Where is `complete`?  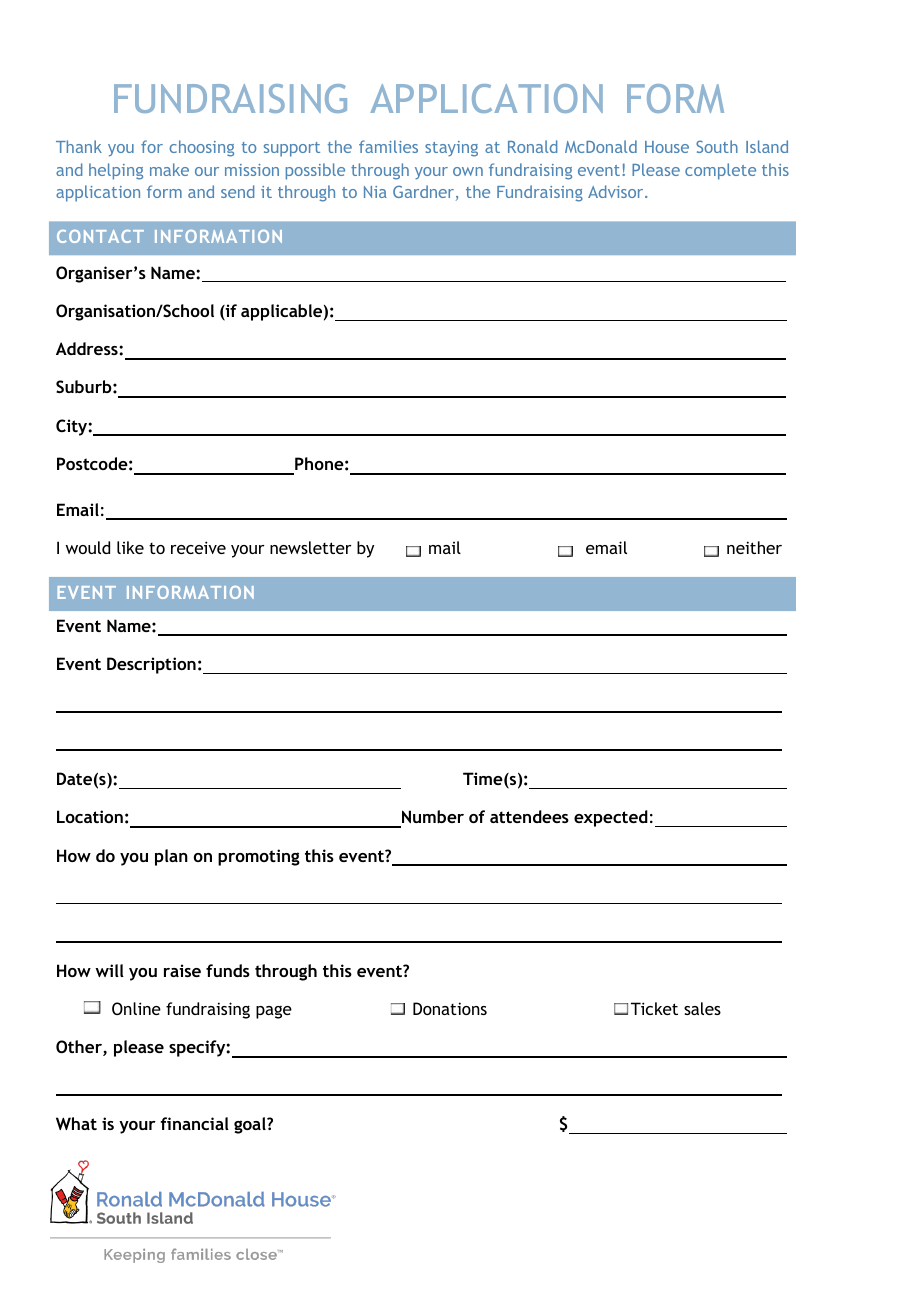
complete is located at coordinates (720, 171).
